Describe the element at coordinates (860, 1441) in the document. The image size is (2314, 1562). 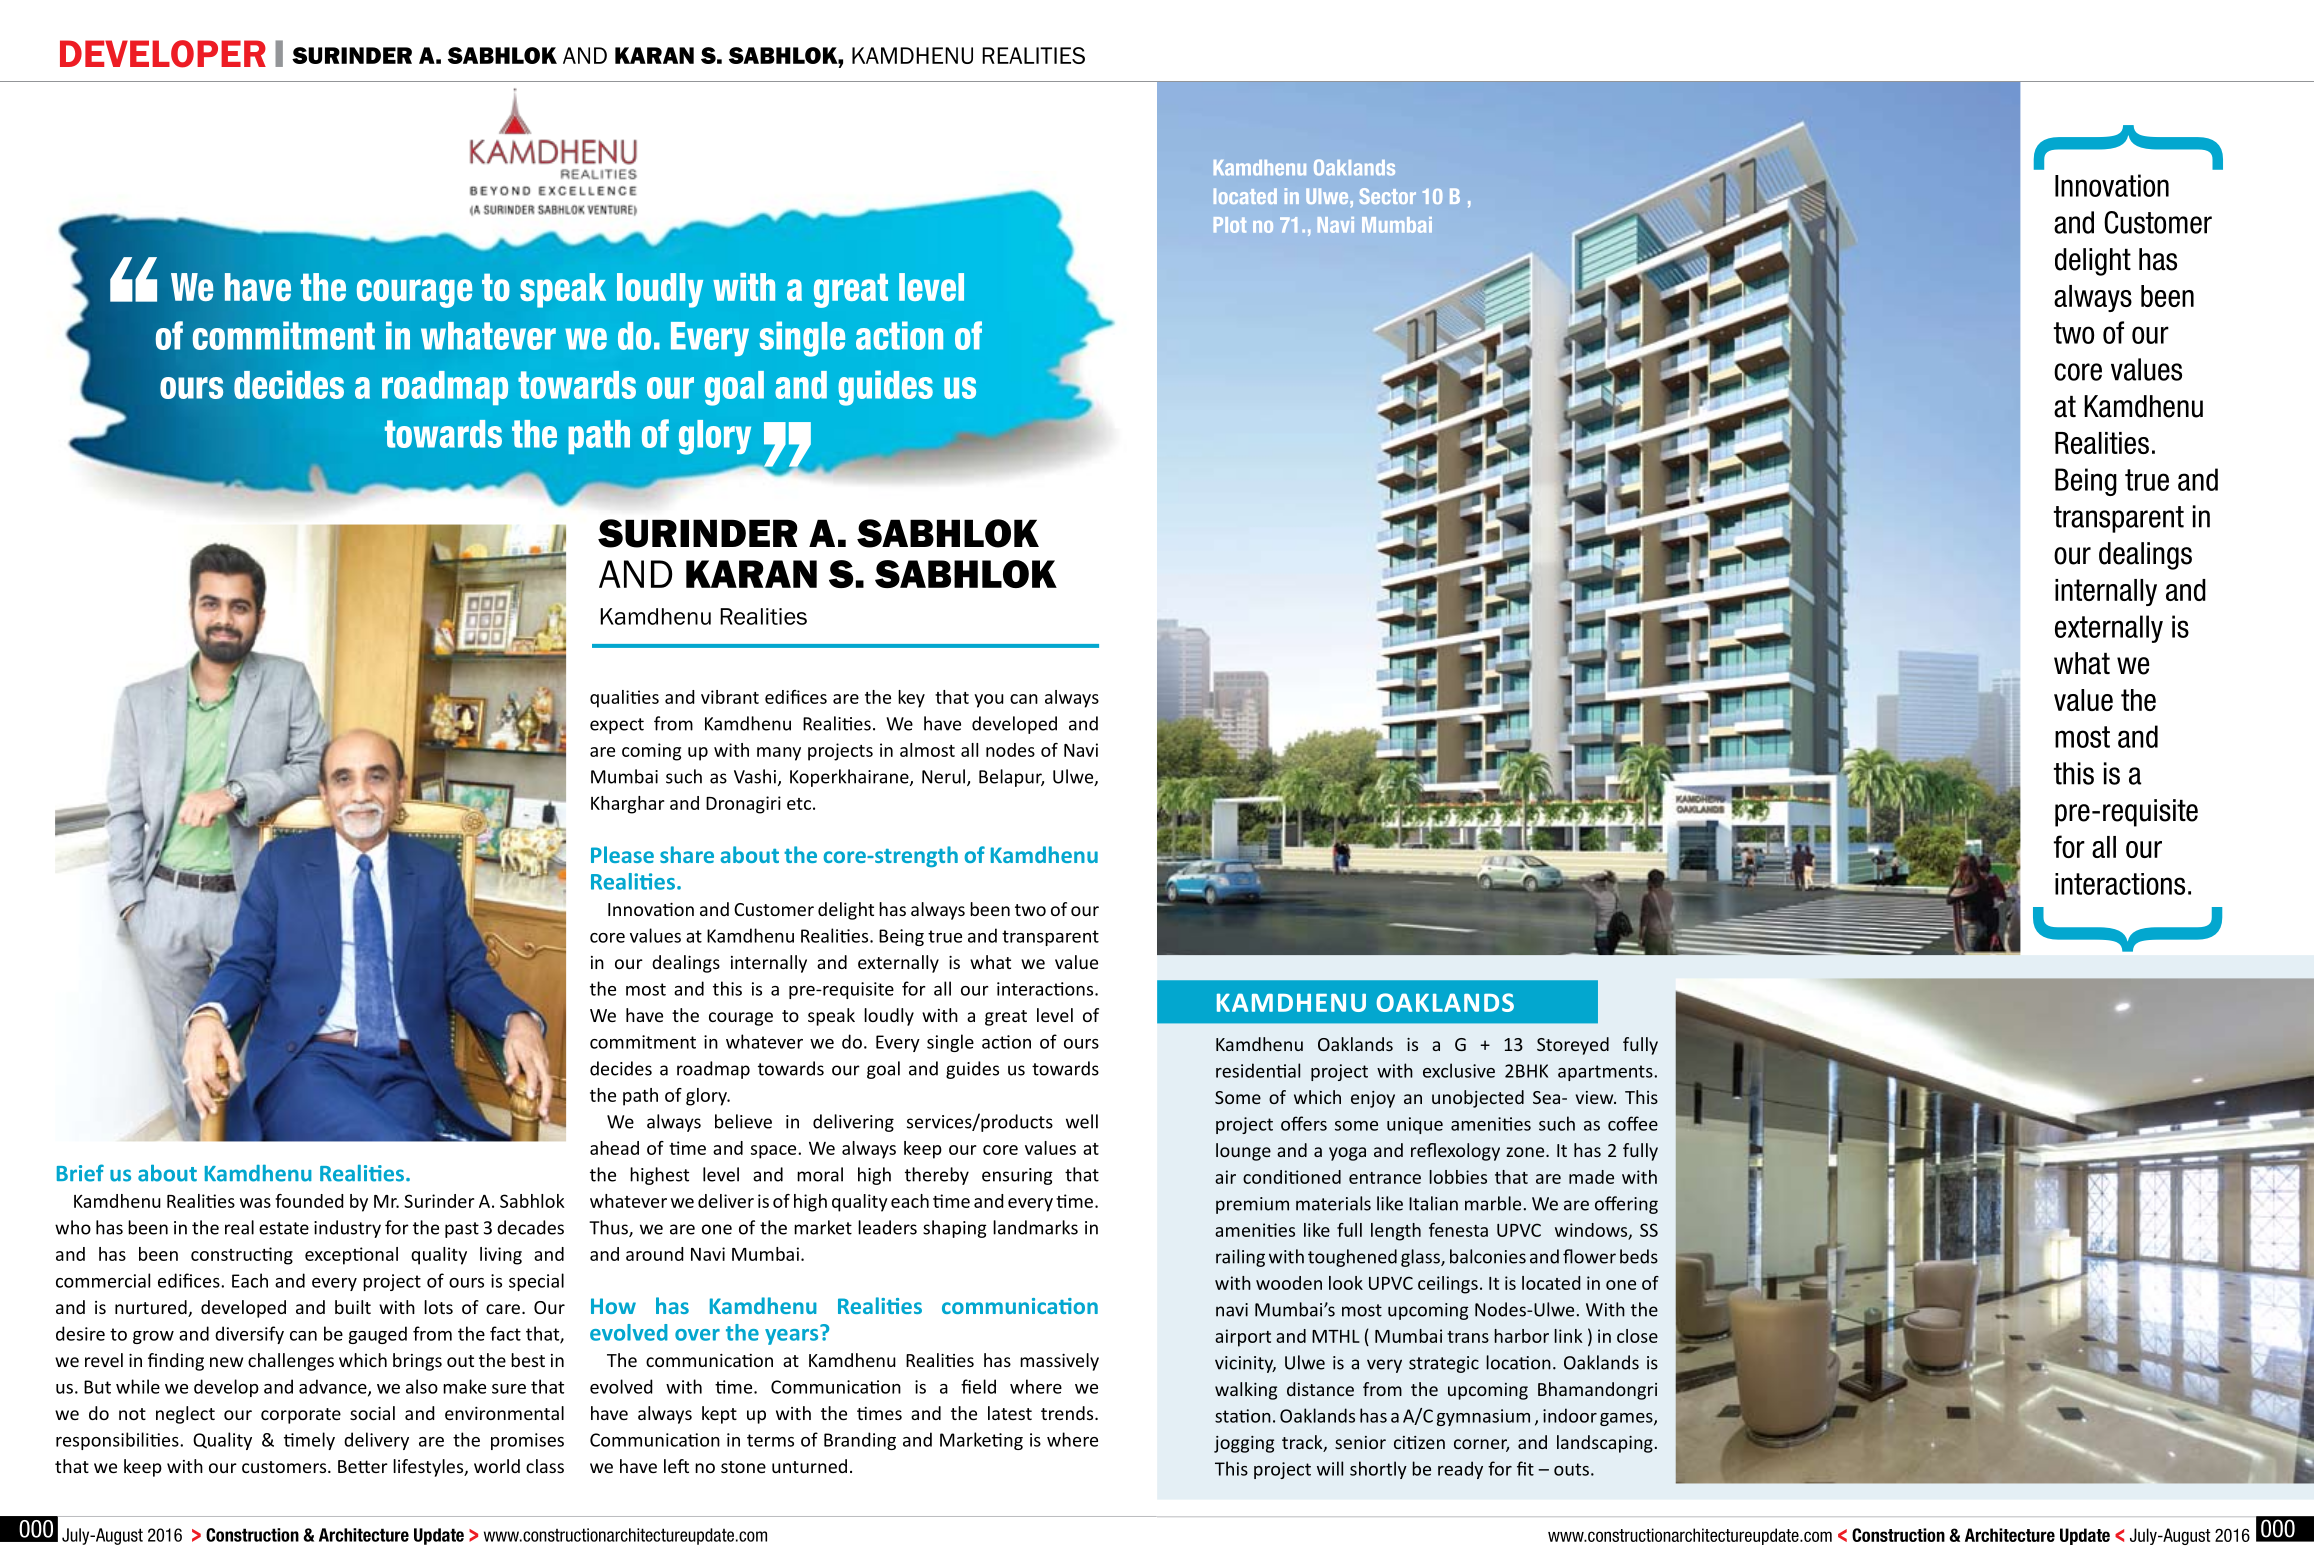
I see `Branding` at that location.
